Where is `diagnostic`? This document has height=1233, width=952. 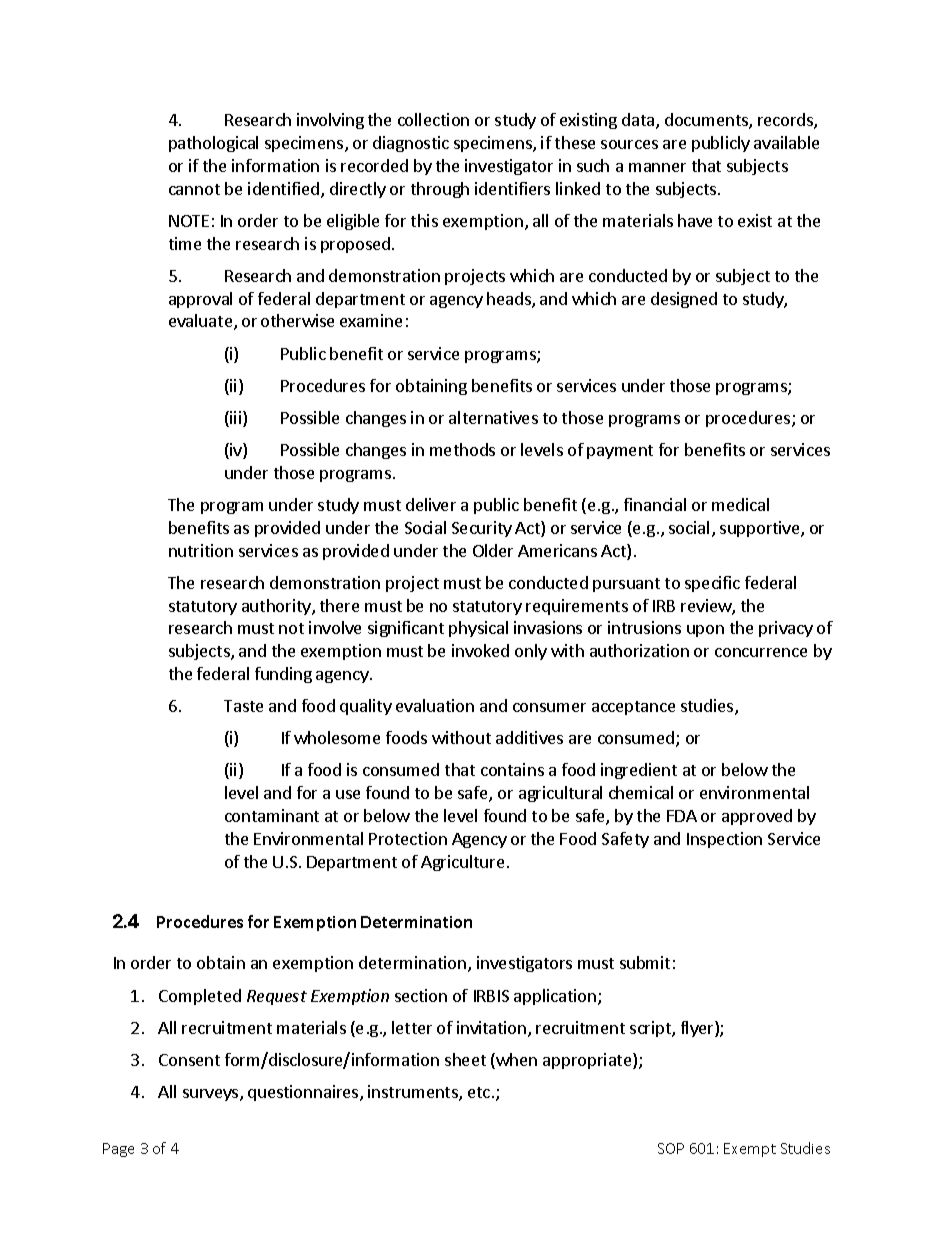 diagnostic is located at coordinates (411, 144).
